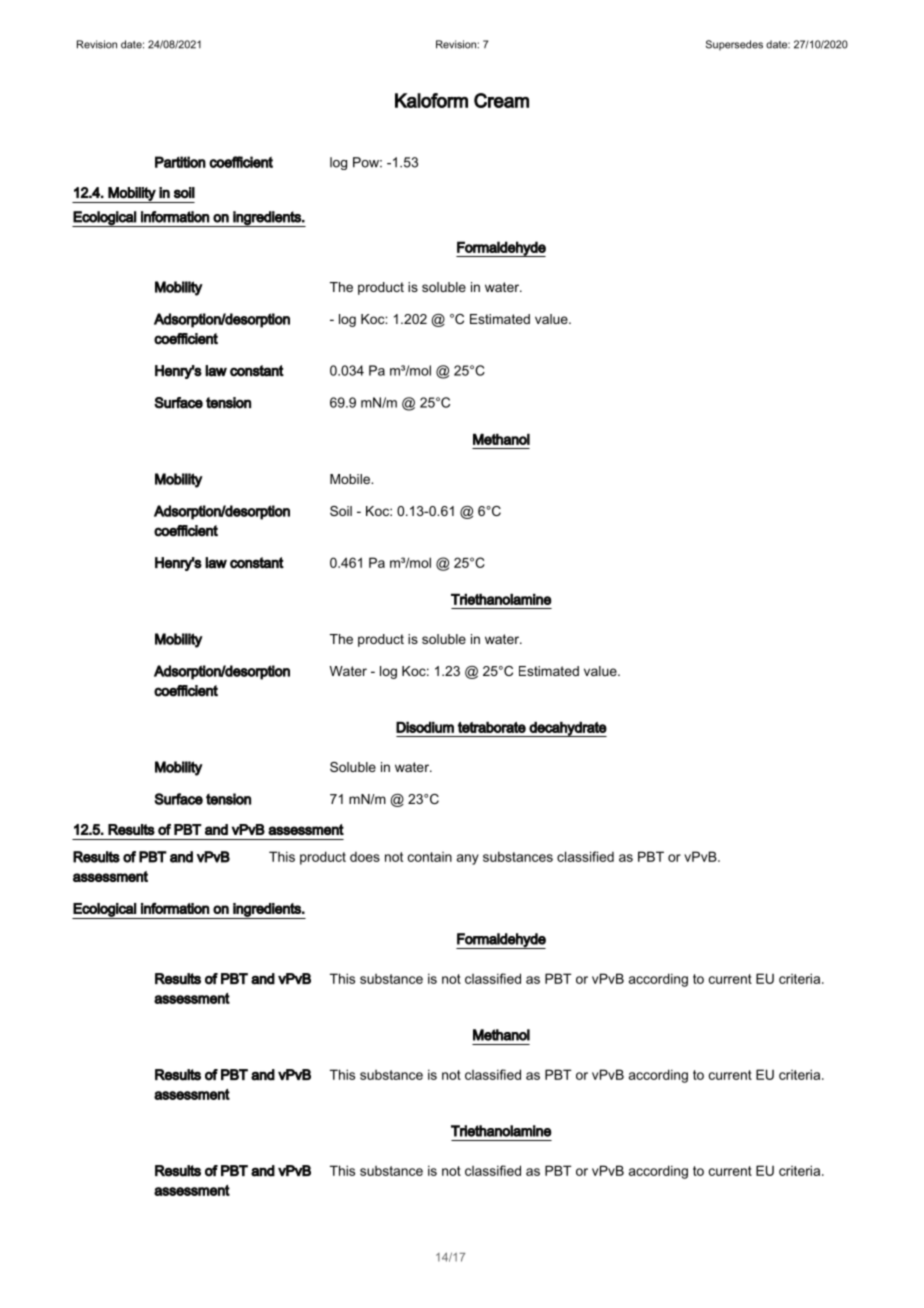  What do you see at coordinates (468, 859) in the screenshot?
I see `any` at bounding box center [468, 859].
